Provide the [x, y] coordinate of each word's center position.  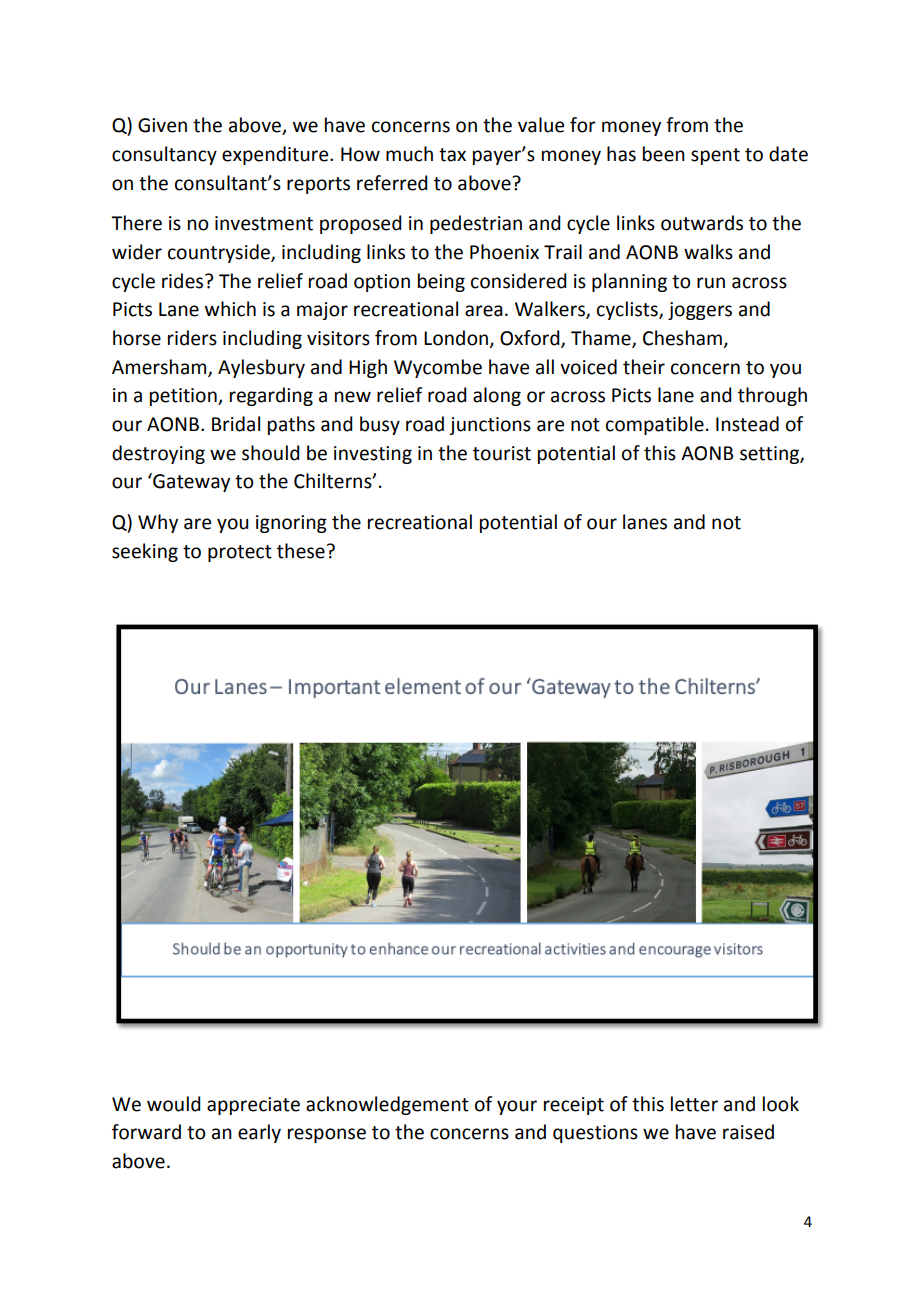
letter [694, 1104]
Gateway [190, 482]
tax [452, 155]
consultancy [164, 155]
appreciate [253, 1106]
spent [715, 156]
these [301, 551]
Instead [747, 424]
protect [240, 553]
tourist [502, 453]
